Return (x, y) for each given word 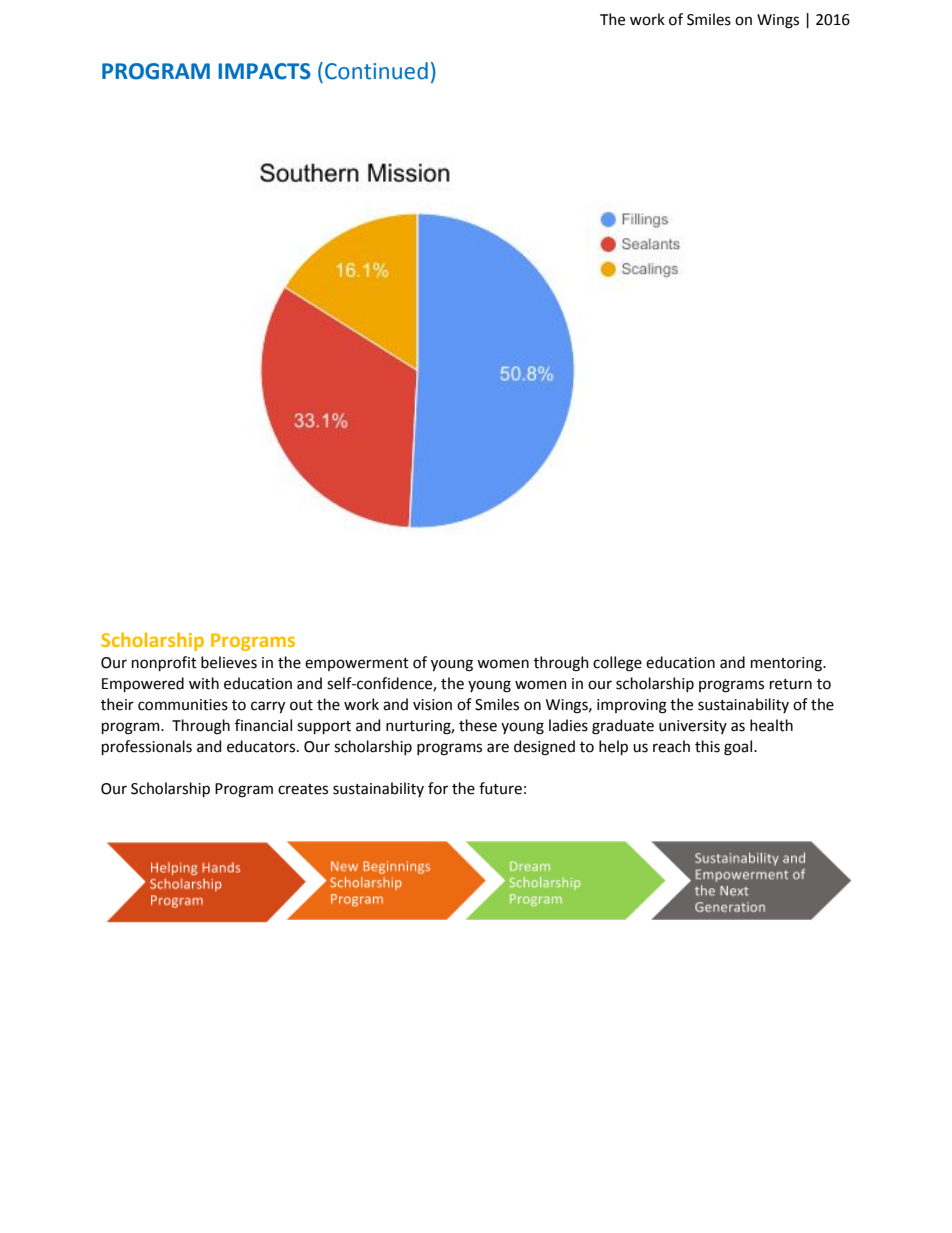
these (478, 725)
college (617, 664)
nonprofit (164, 663)
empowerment (357, 664)
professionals (147, 747)
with (204, 683)
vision (432, 705)
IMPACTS (264, 71)
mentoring (788, 664)
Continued (376, 71)
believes (229, 662)
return (791, 684)
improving (632, 706)
